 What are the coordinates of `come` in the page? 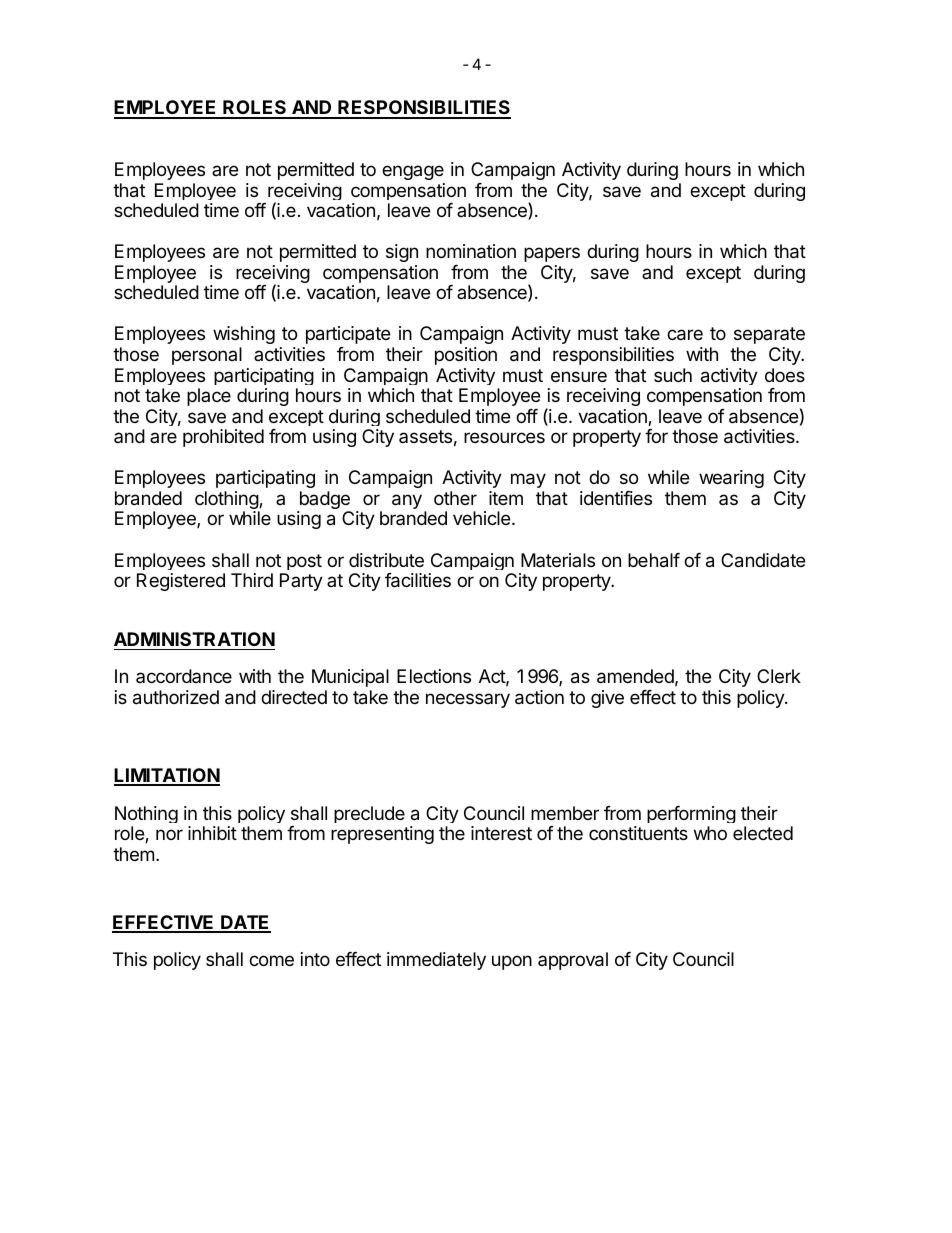 It's located at (271, 960).
